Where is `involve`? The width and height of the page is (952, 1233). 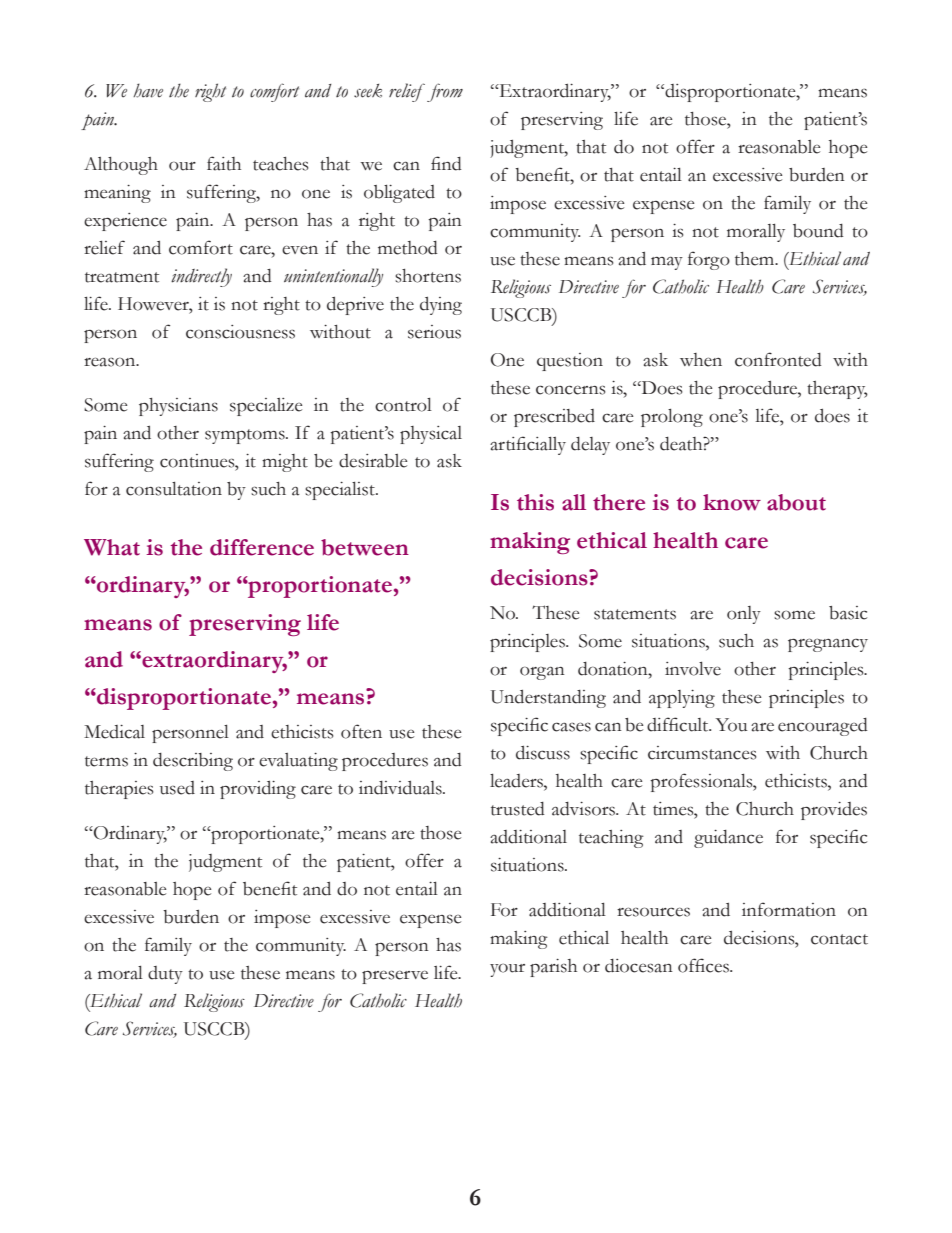 involve is located at coordinates (693, 669).
